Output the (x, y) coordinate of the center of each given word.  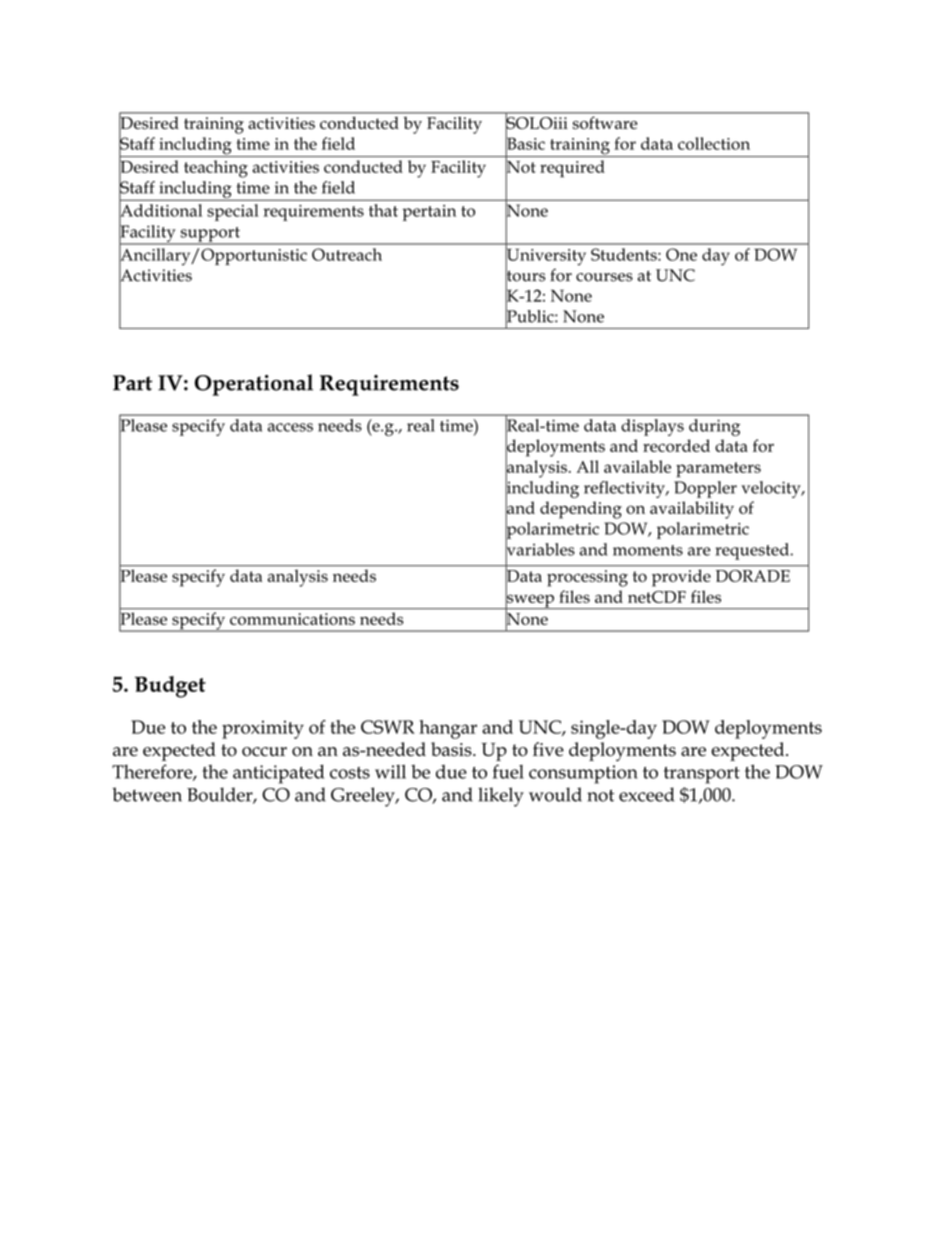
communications (292, 619)
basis (452, 749)
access (290, 427)
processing (587, 578)
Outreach (347, 254)
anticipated (278, 774)
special (232, 212)
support (210, 235)
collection (714, 143)
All (587, 466)
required (572, 168)
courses (604, 277)
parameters (718, 470)
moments (648, 550)
